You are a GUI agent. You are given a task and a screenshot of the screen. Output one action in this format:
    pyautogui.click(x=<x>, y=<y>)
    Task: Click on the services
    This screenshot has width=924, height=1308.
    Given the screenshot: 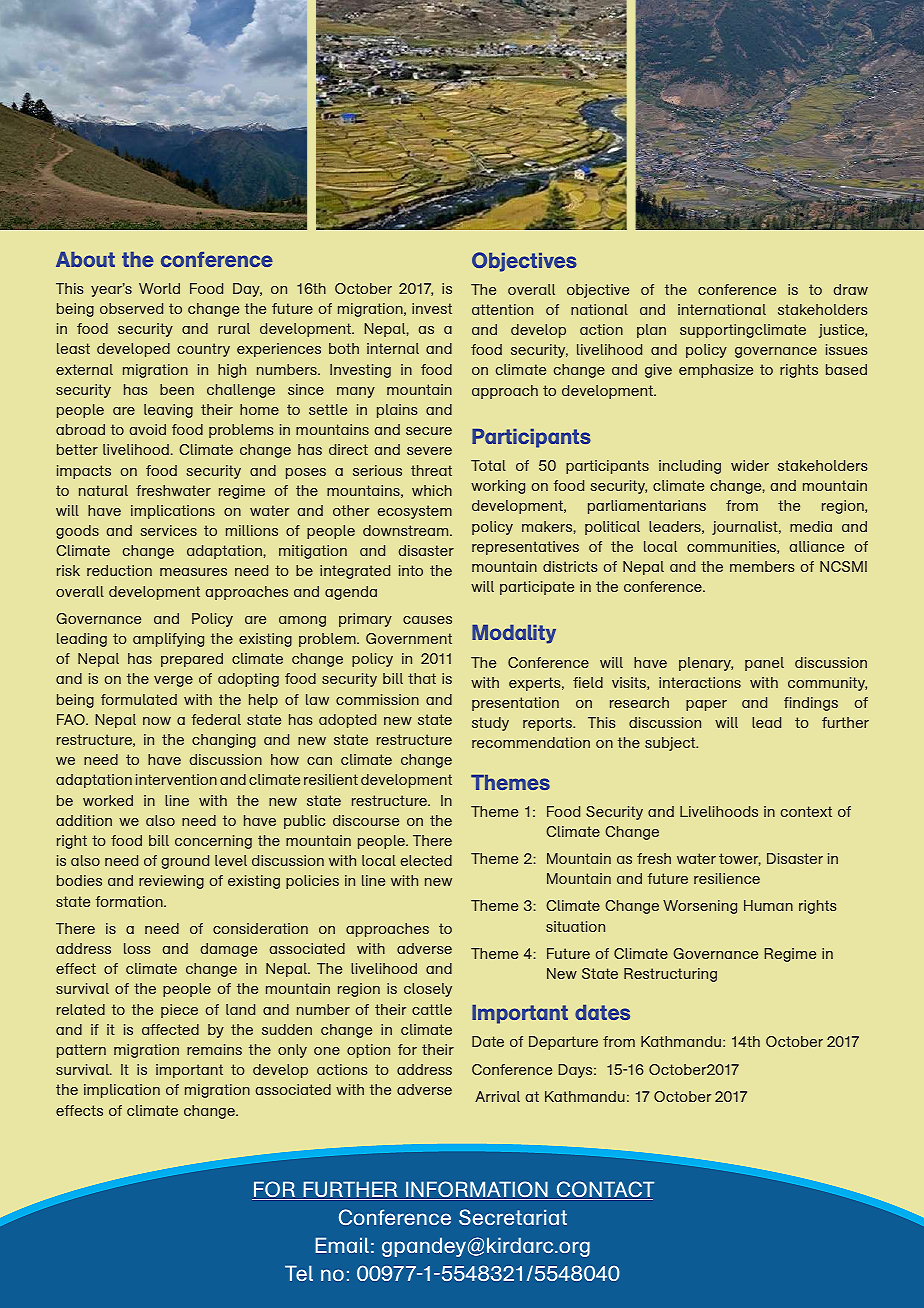 What is the action you would take?
    pyautogui.click(x=168, y=530)
